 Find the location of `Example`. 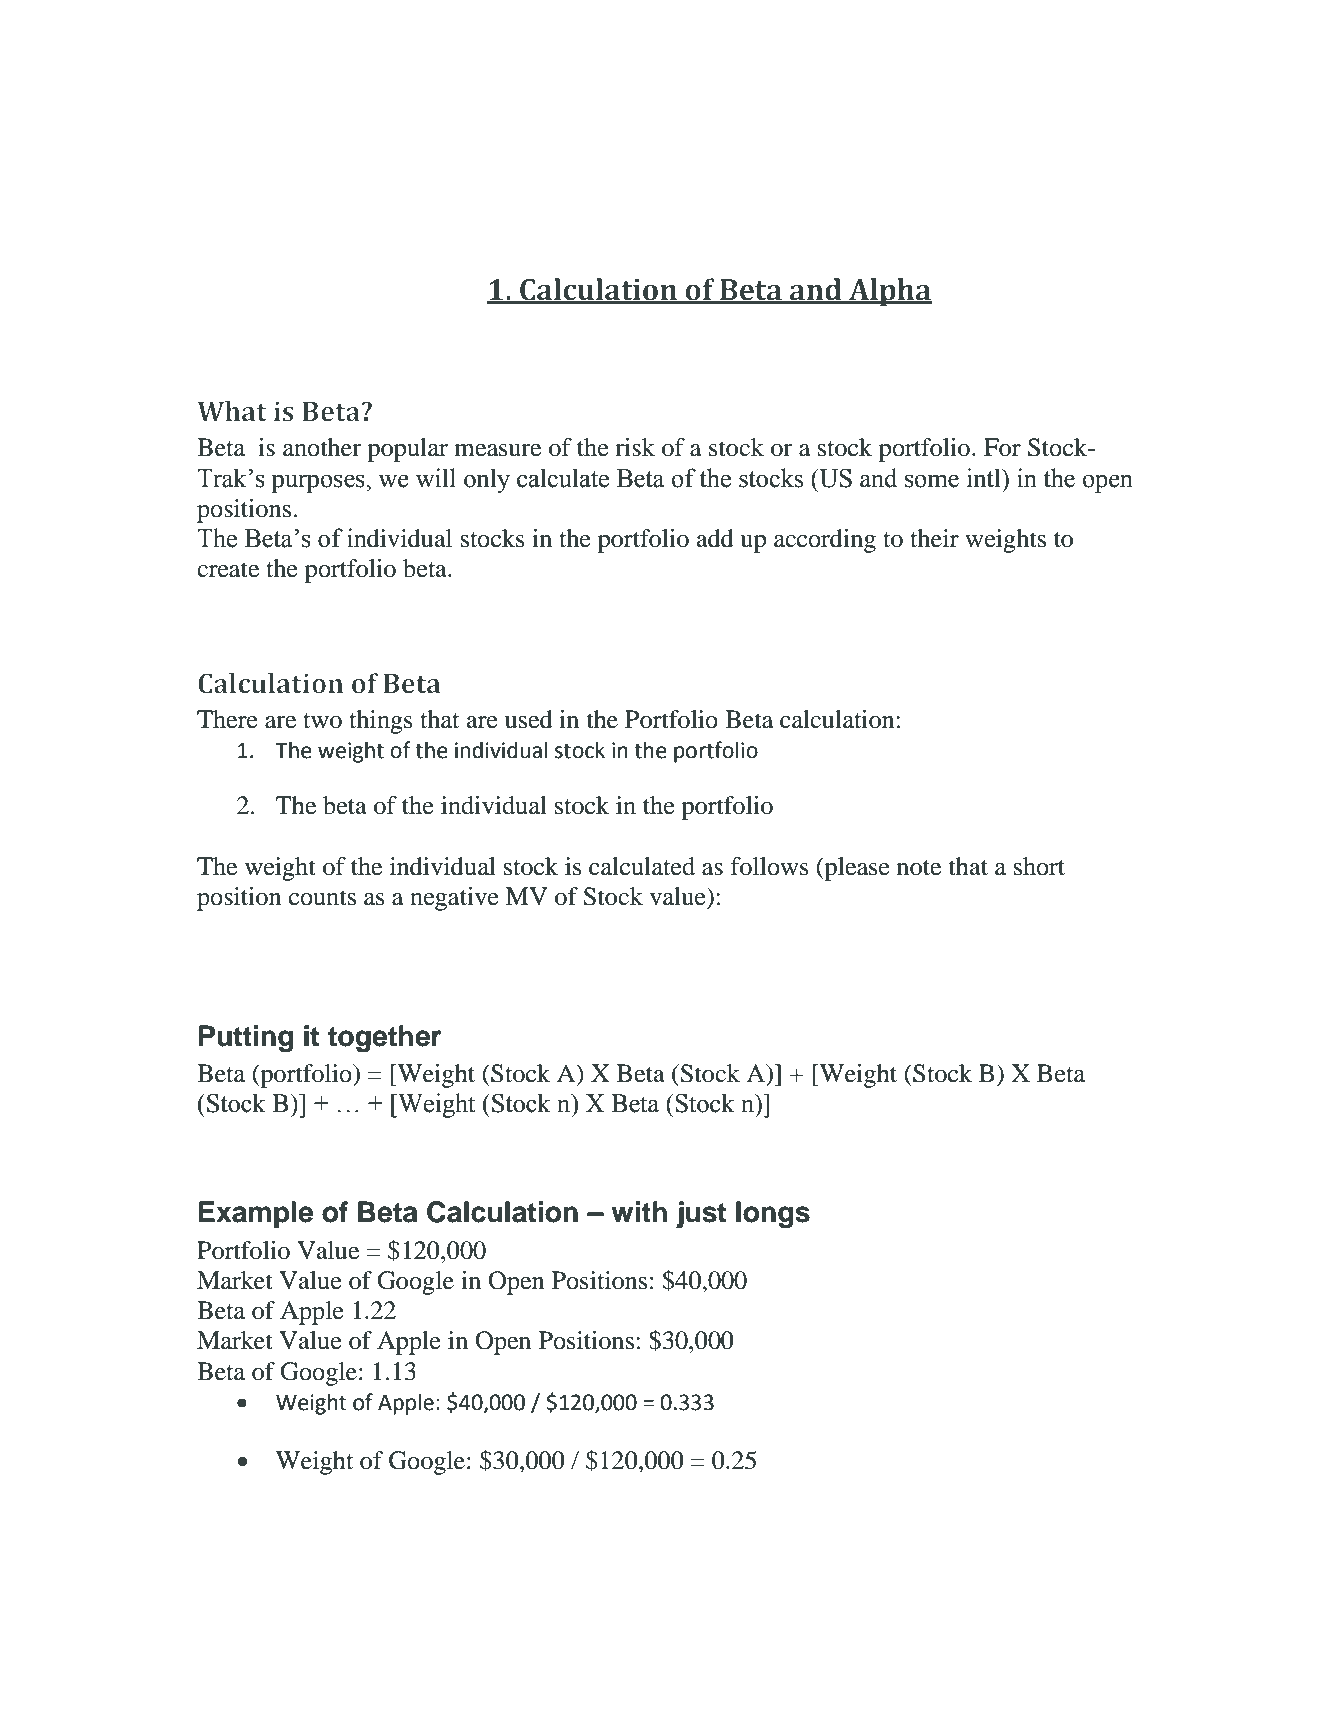

Example is located at coordinates (256, 1214).
